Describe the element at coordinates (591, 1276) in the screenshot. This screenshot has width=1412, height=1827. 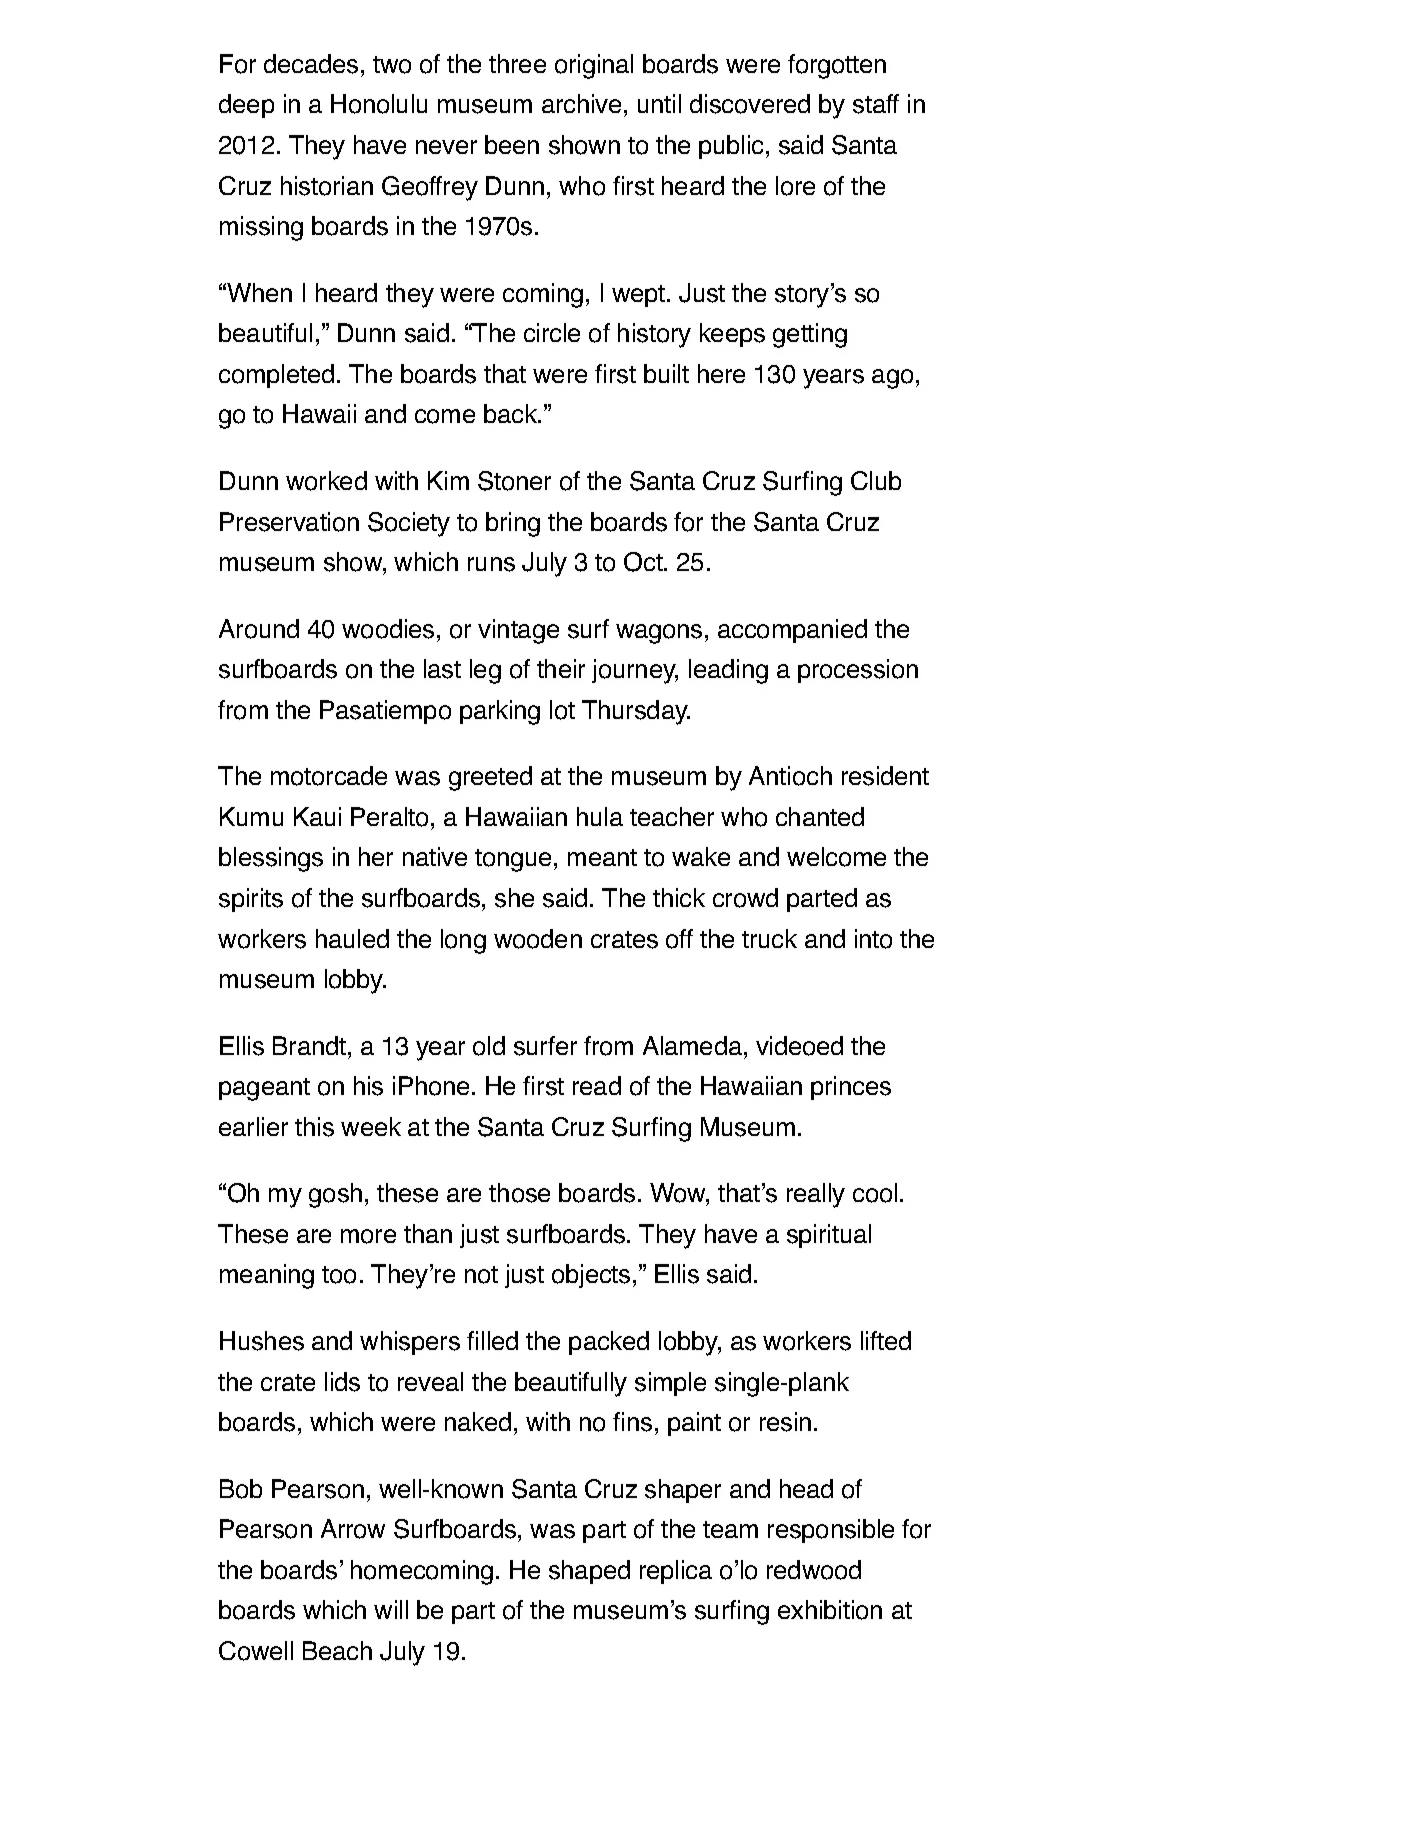
I see `objects` at that location.
